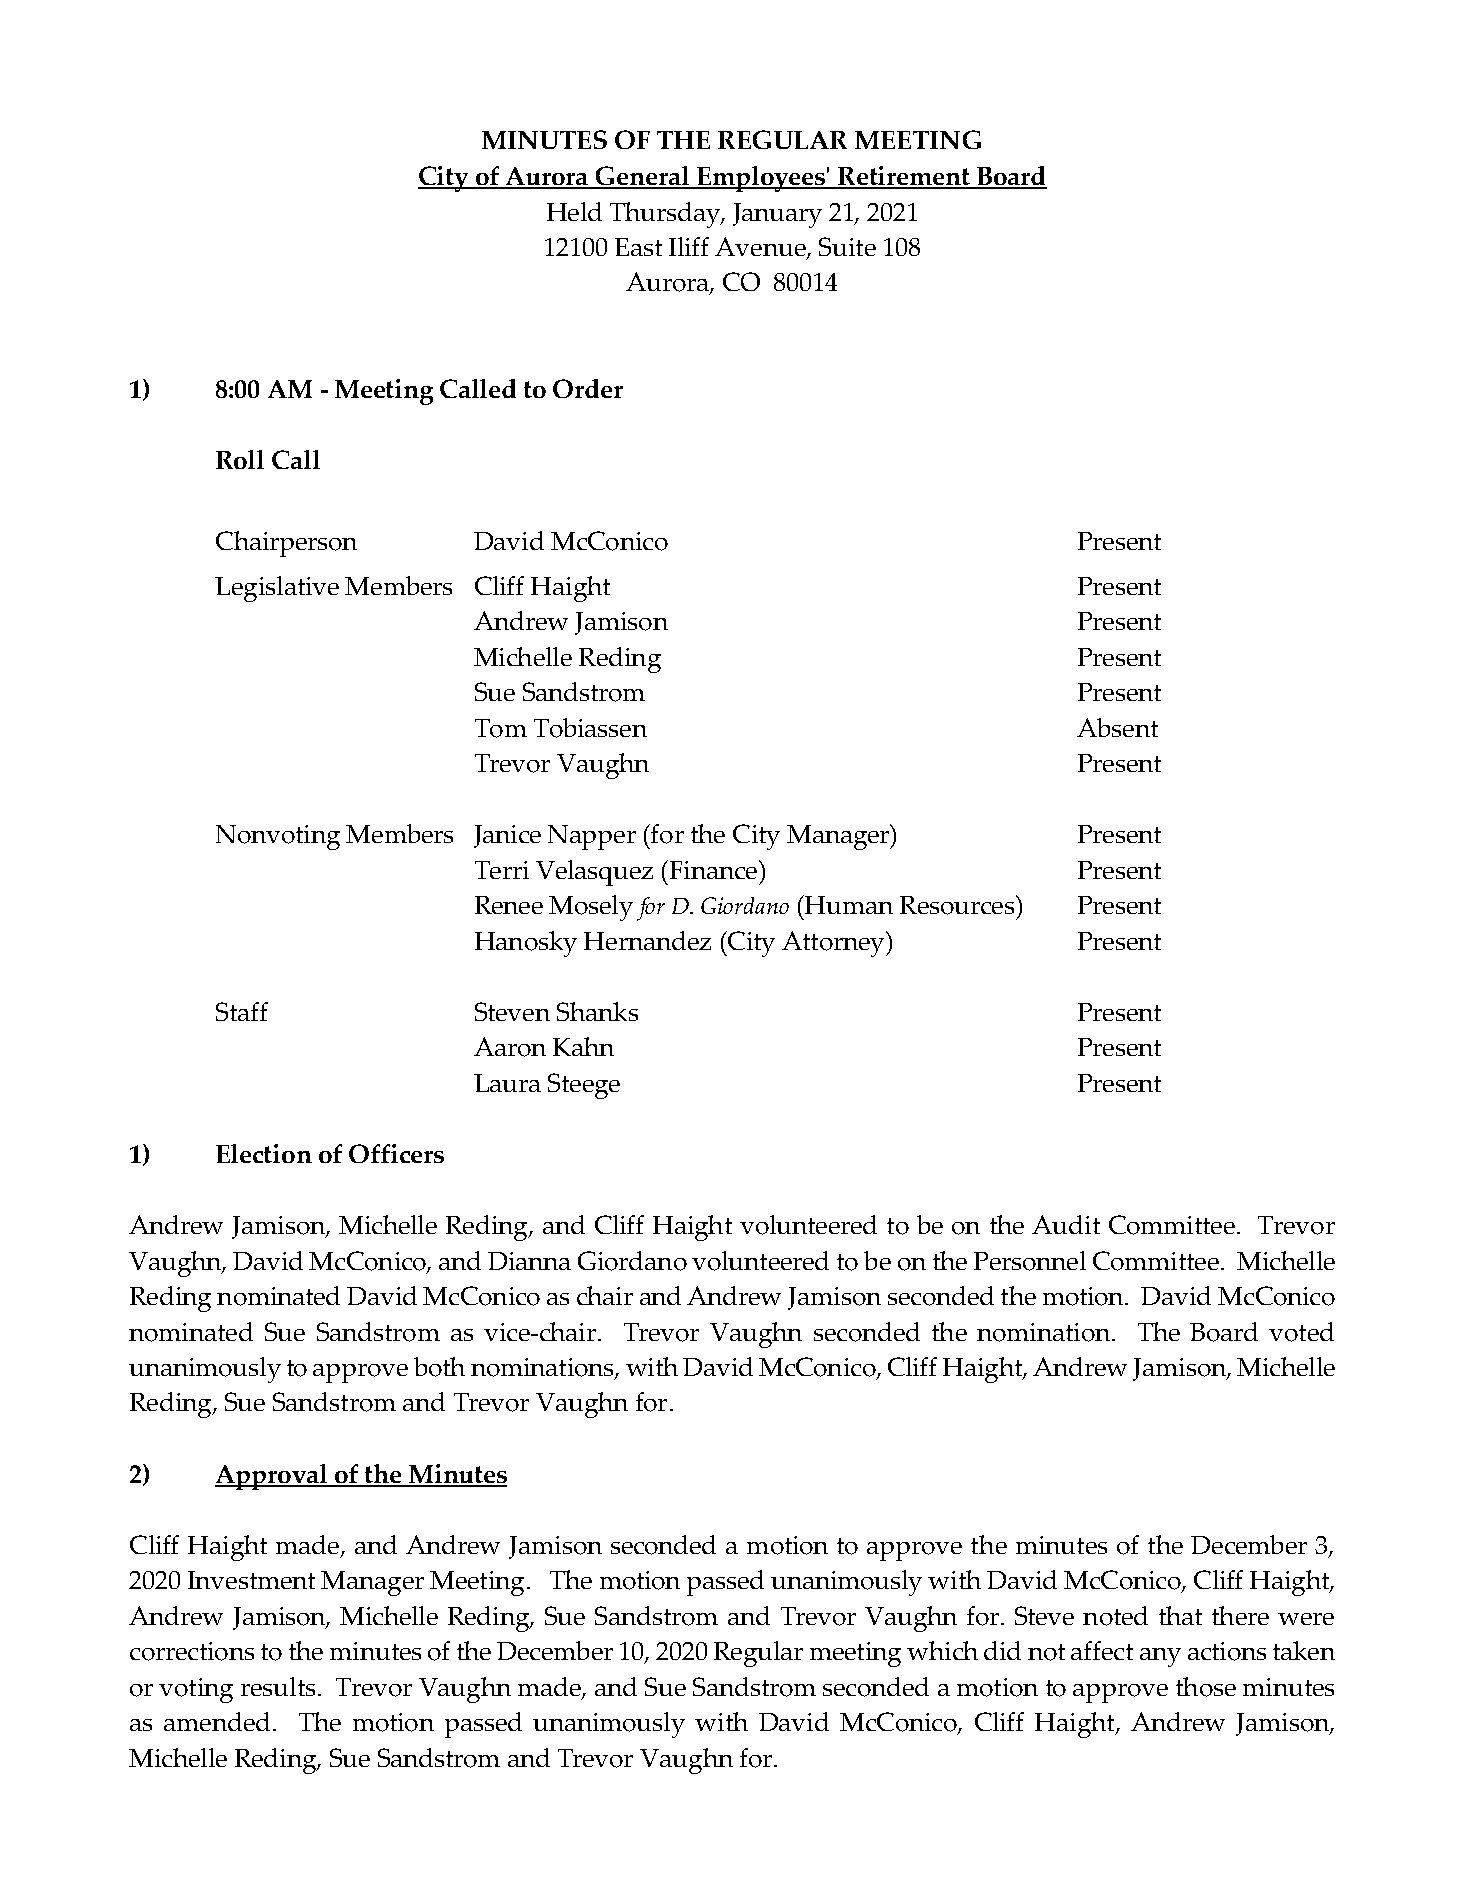  I want to click on results, so click(278, 1686).
